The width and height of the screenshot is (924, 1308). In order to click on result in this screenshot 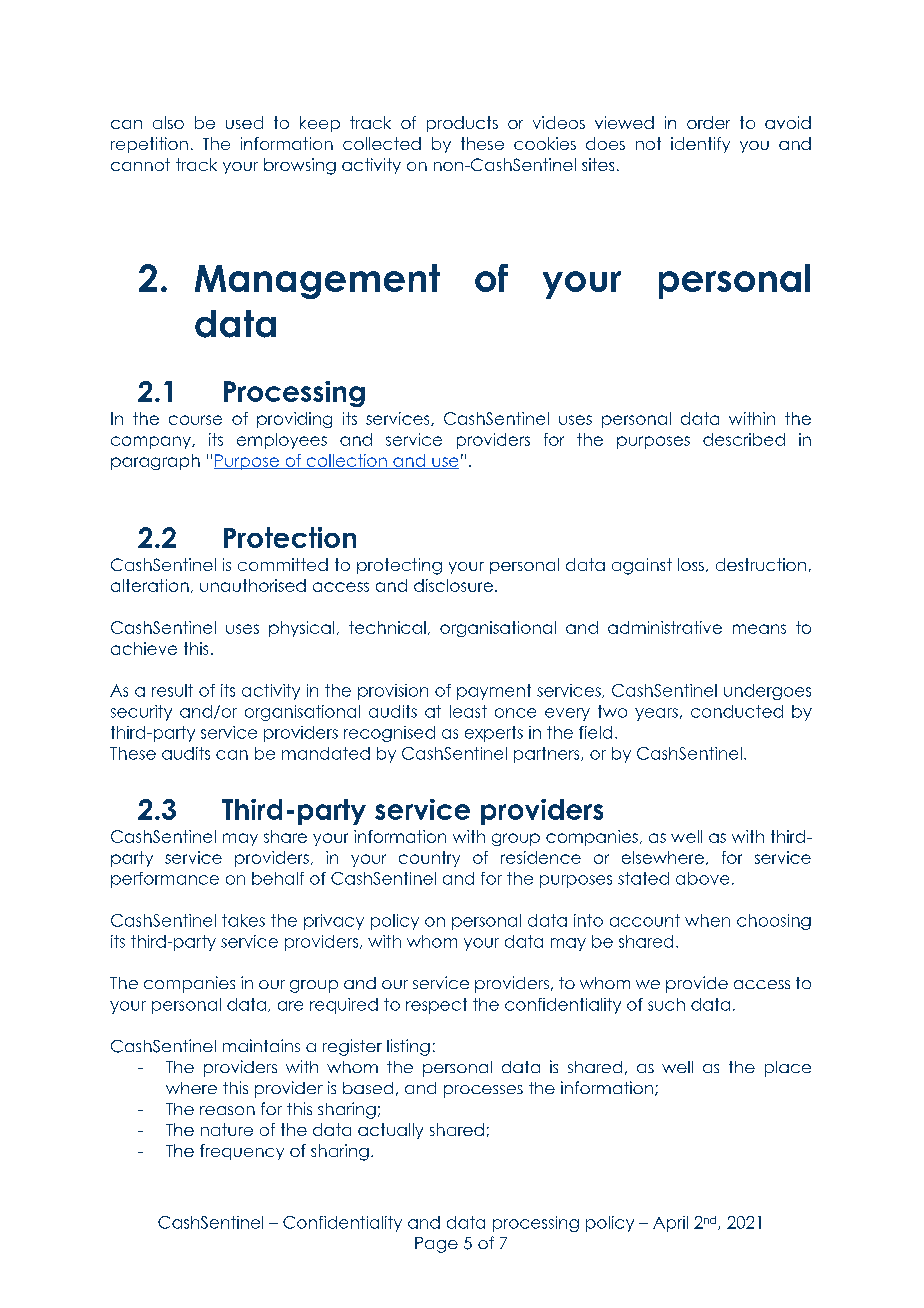, I will do `click(172, 690)`.
